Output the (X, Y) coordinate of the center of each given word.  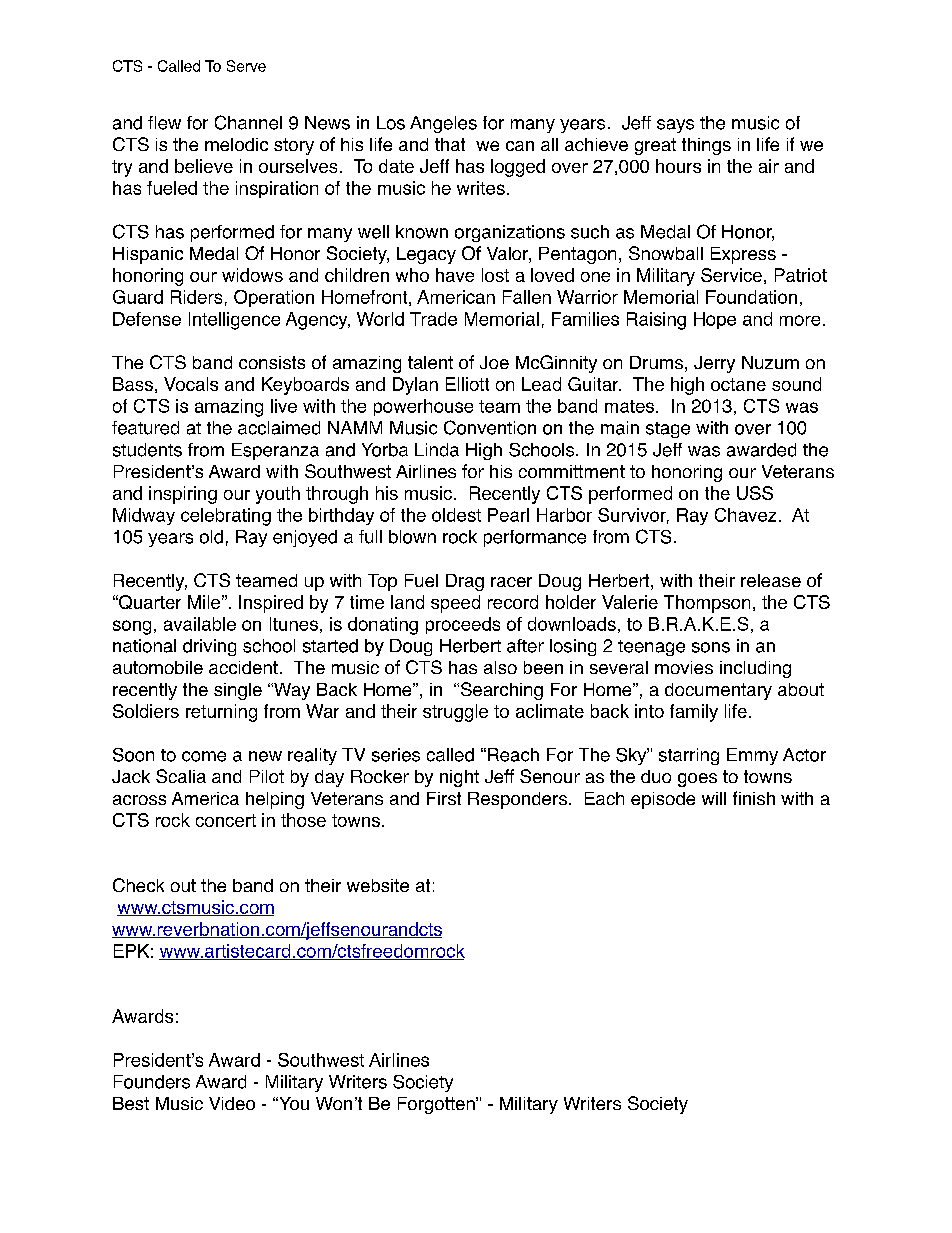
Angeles (443, 124)
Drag (465, 582)
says (675, 126)
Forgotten (437, 1105)
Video (232, 1103)
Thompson (707, 604)
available (200, 624)
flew (164, 123)
